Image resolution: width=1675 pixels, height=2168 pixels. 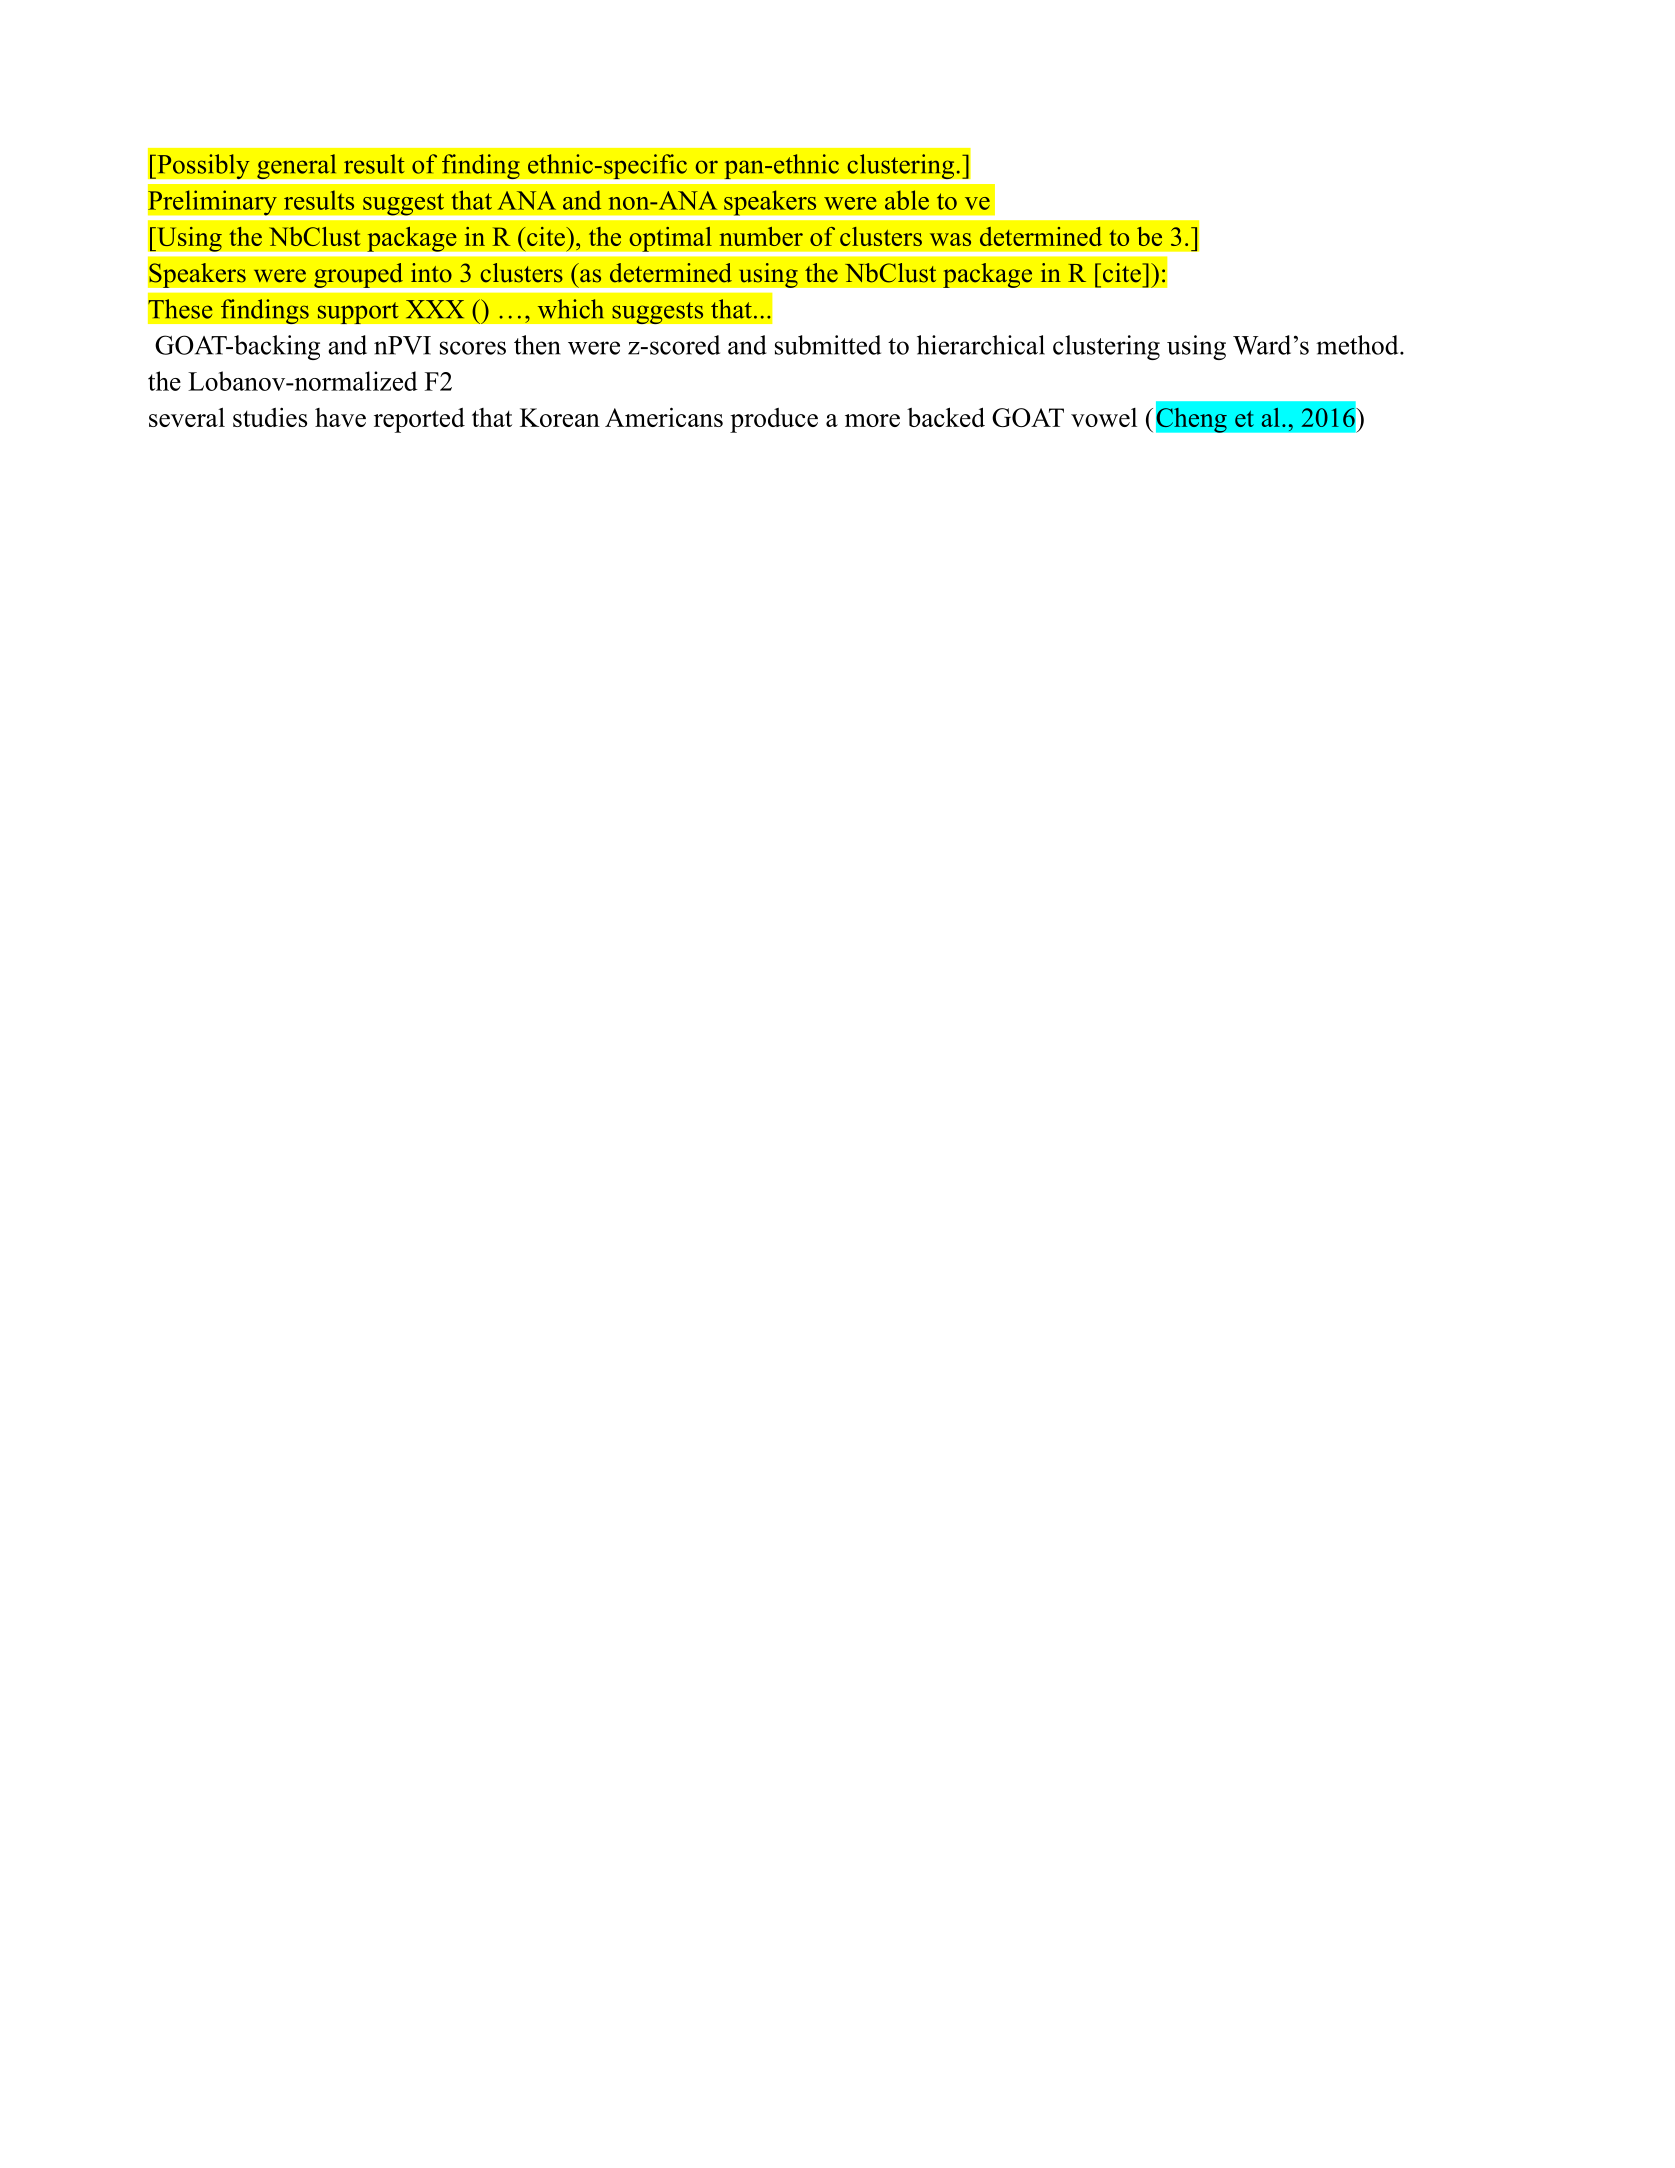 What do you see at coordinates (340, 417) in the screenshot?
I see `have` at bounding box center [340, 417].
